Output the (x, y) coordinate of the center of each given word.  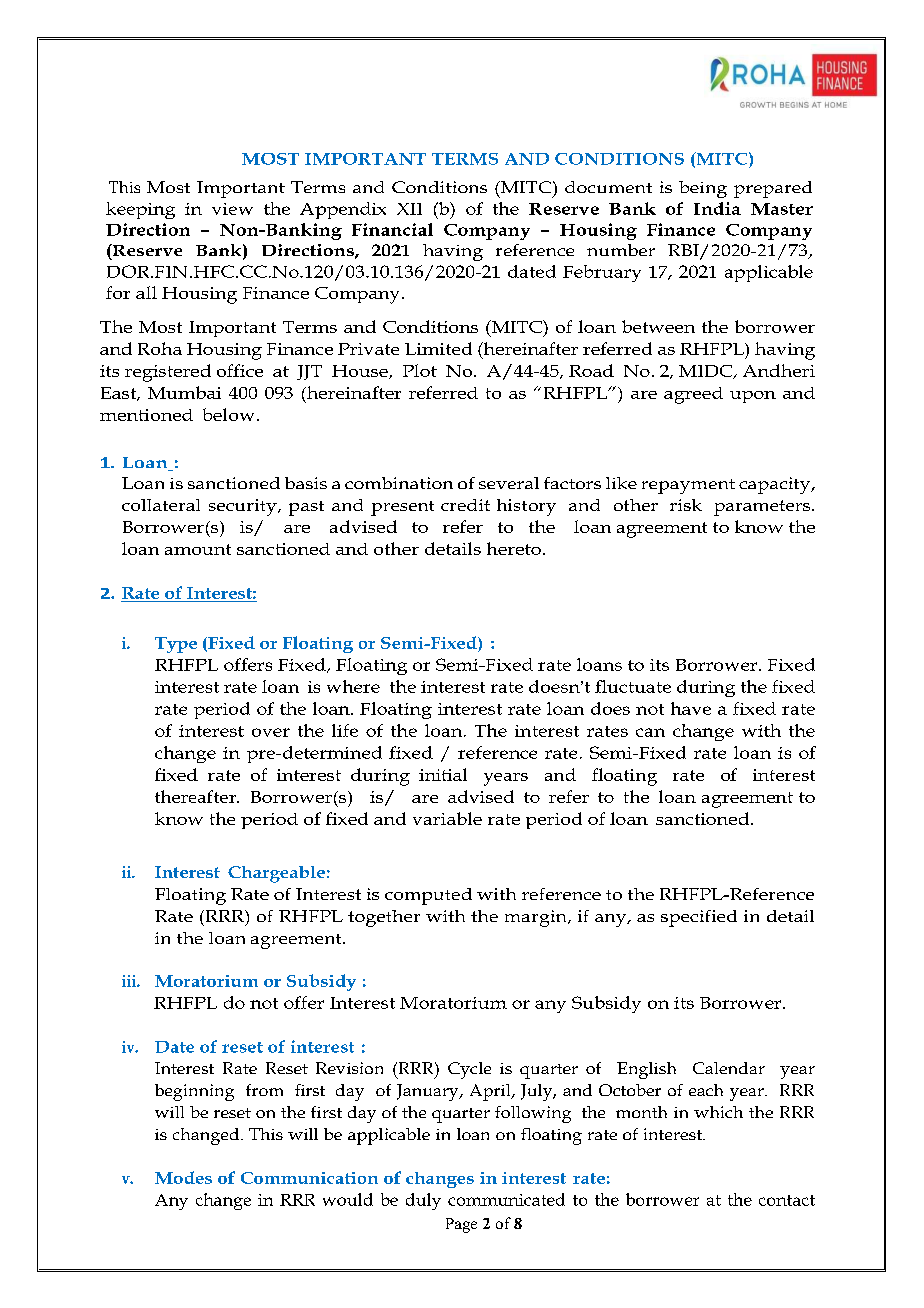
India (717, 208)
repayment (688, 486)
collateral (161, 505)
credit (465, 505)
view (232, 209)
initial (443, 774)
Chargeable (276, 874)
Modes (183, 1177)
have (691, 708)
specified (699, 918)
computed (428, 896)
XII (409, 209)
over (271, 732)
